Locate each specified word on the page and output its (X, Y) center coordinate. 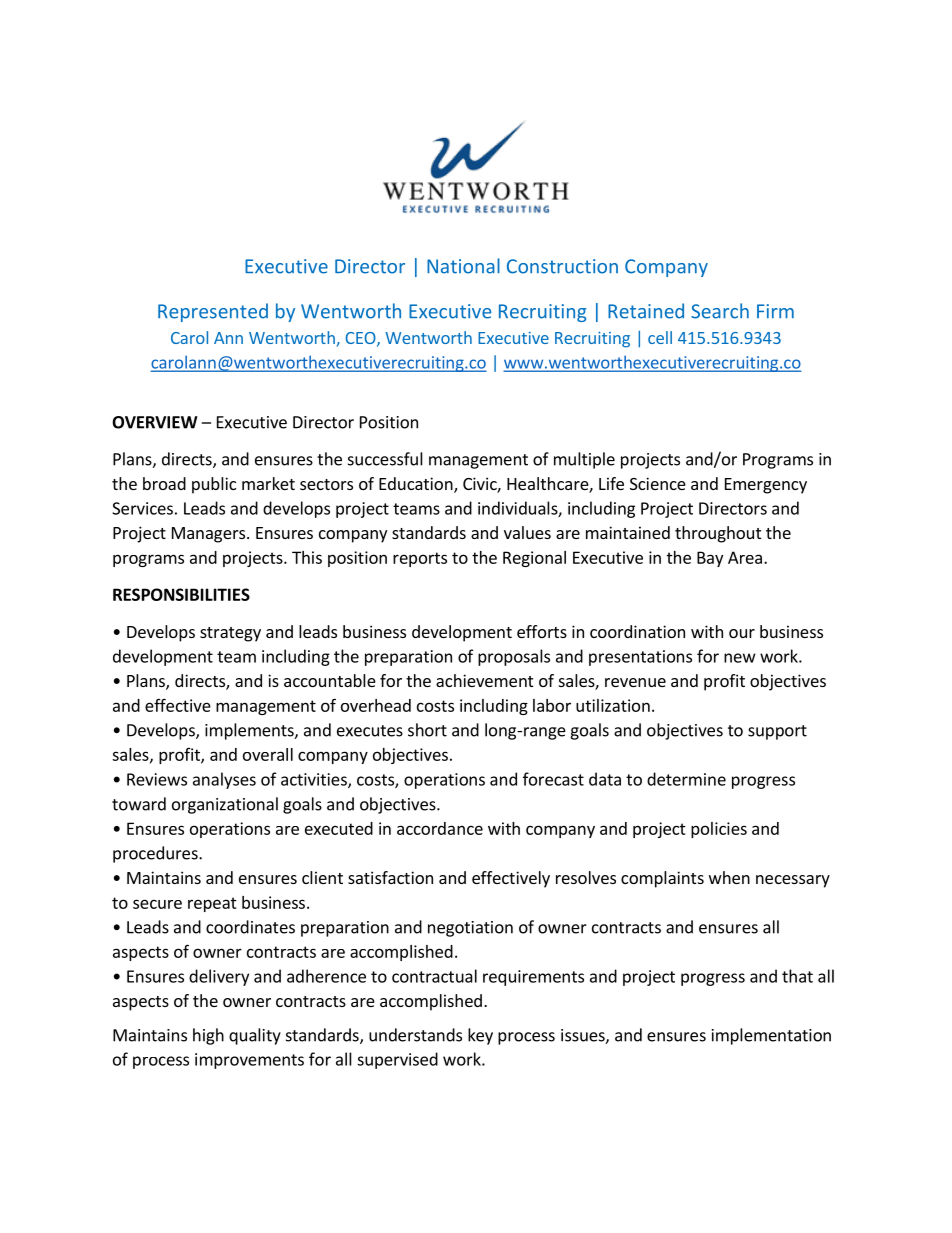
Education (417, 485)
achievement (484, 680)
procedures (156, 854)
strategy (230, 634)
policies (719, 830)
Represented (213, 312)
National (463, 266)
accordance (440, 828)
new (740, 658)
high (208, 1036)
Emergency (766, 486)
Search (720, 311)
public (214, 485)
